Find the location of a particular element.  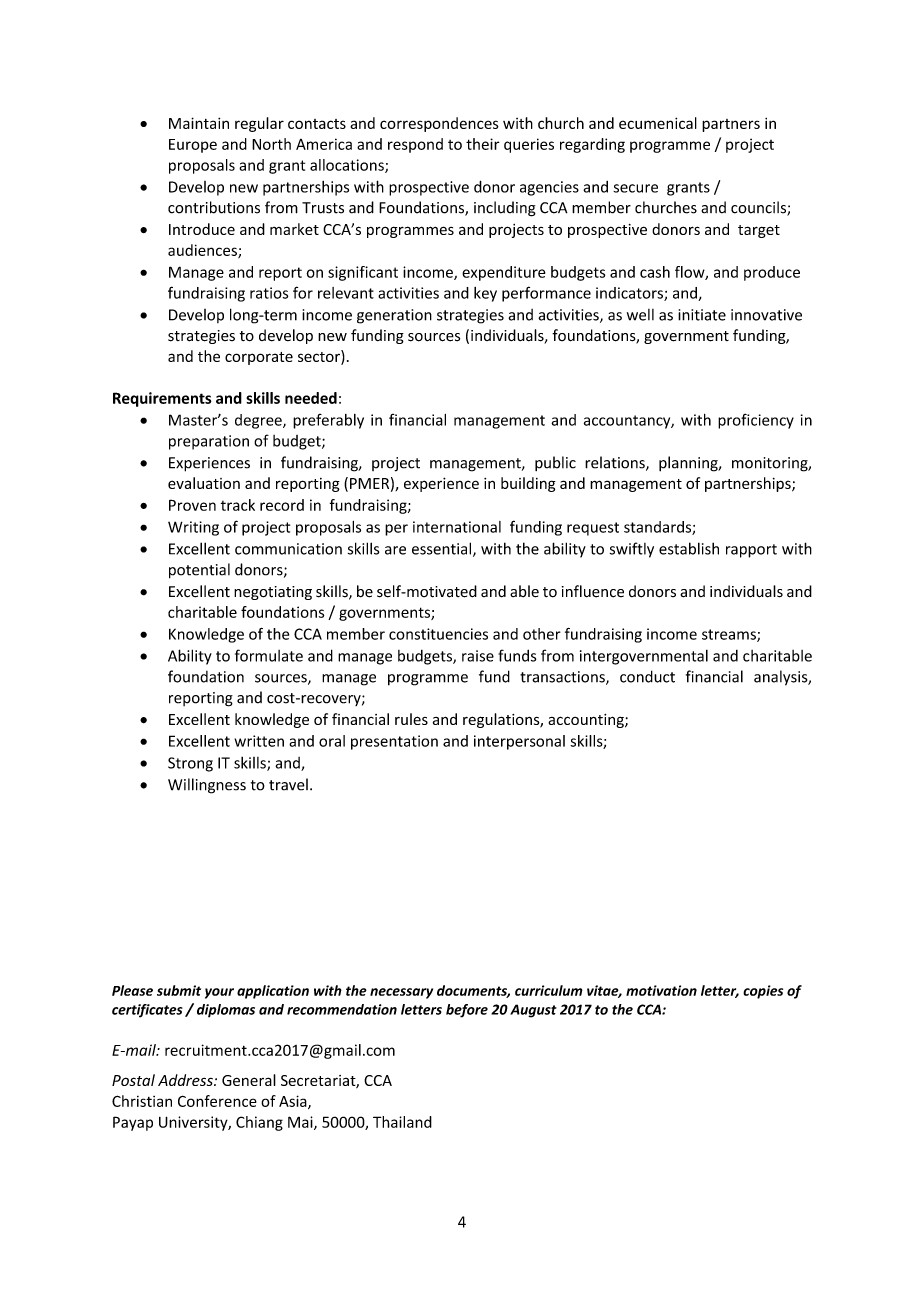

generation is located at coordinates (394, 316).
